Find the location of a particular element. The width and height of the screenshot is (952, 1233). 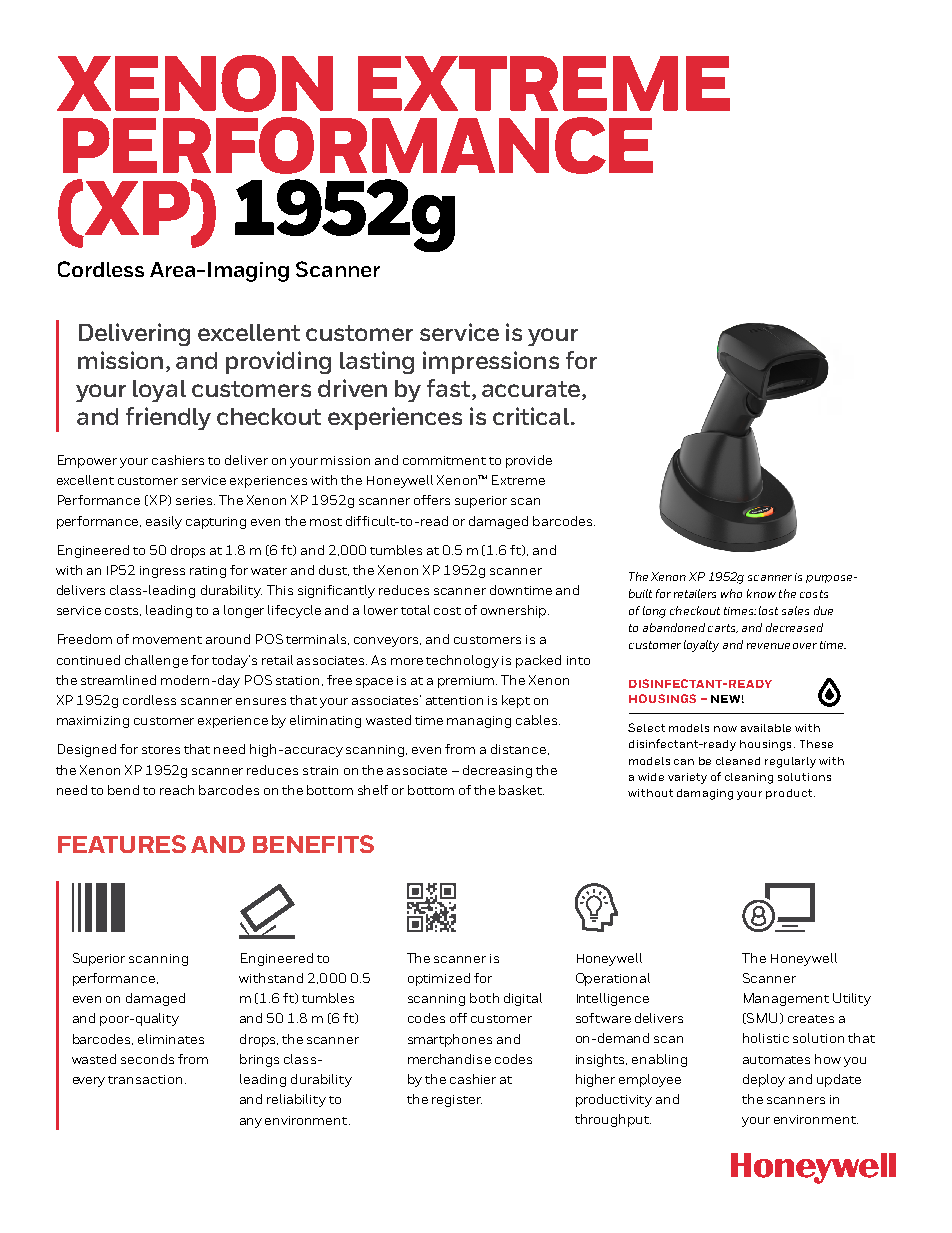

ownership is located at coordinates (515, 611).
